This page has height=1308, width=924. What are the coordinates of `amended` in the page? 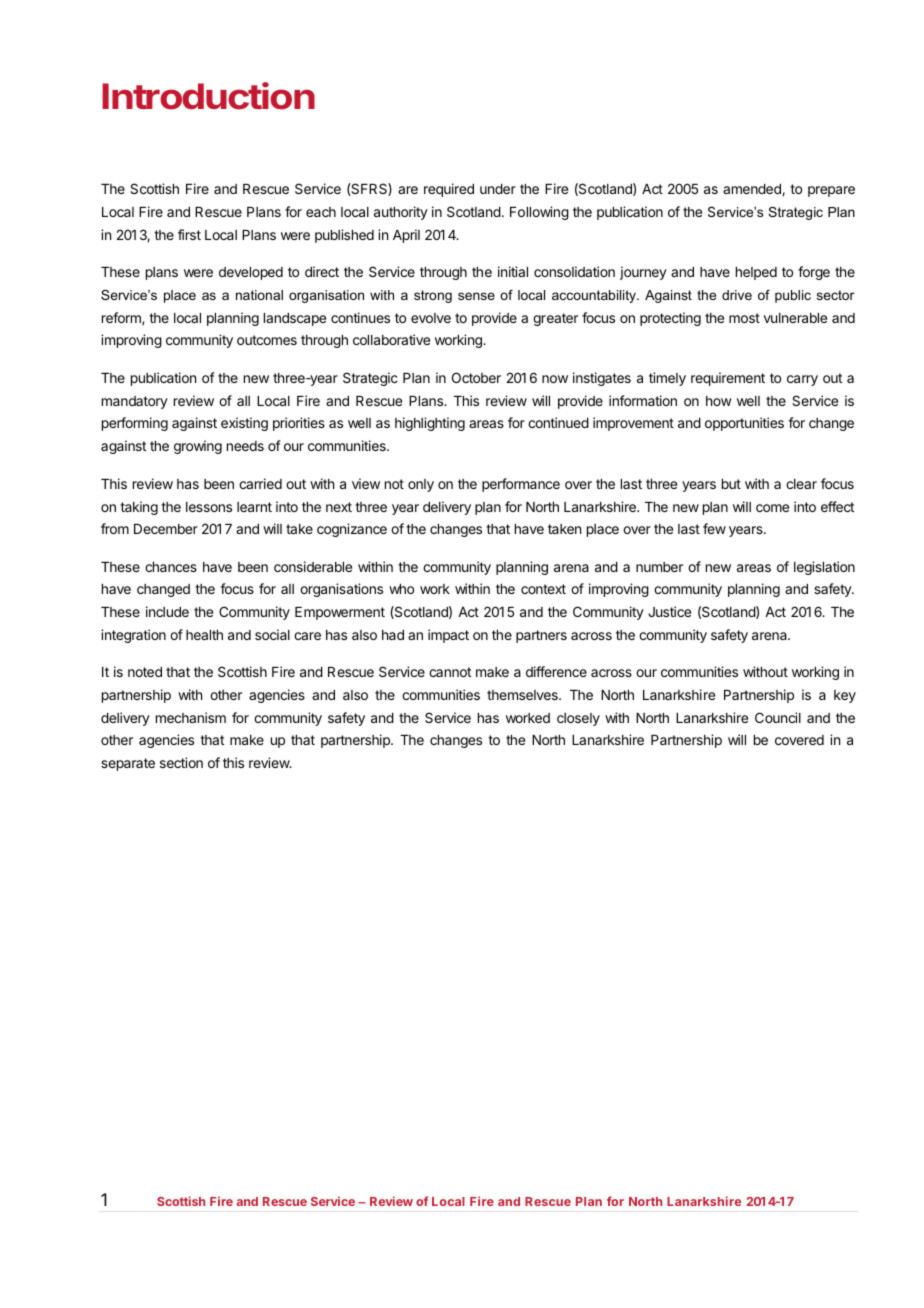 It's located at (753, 190).
